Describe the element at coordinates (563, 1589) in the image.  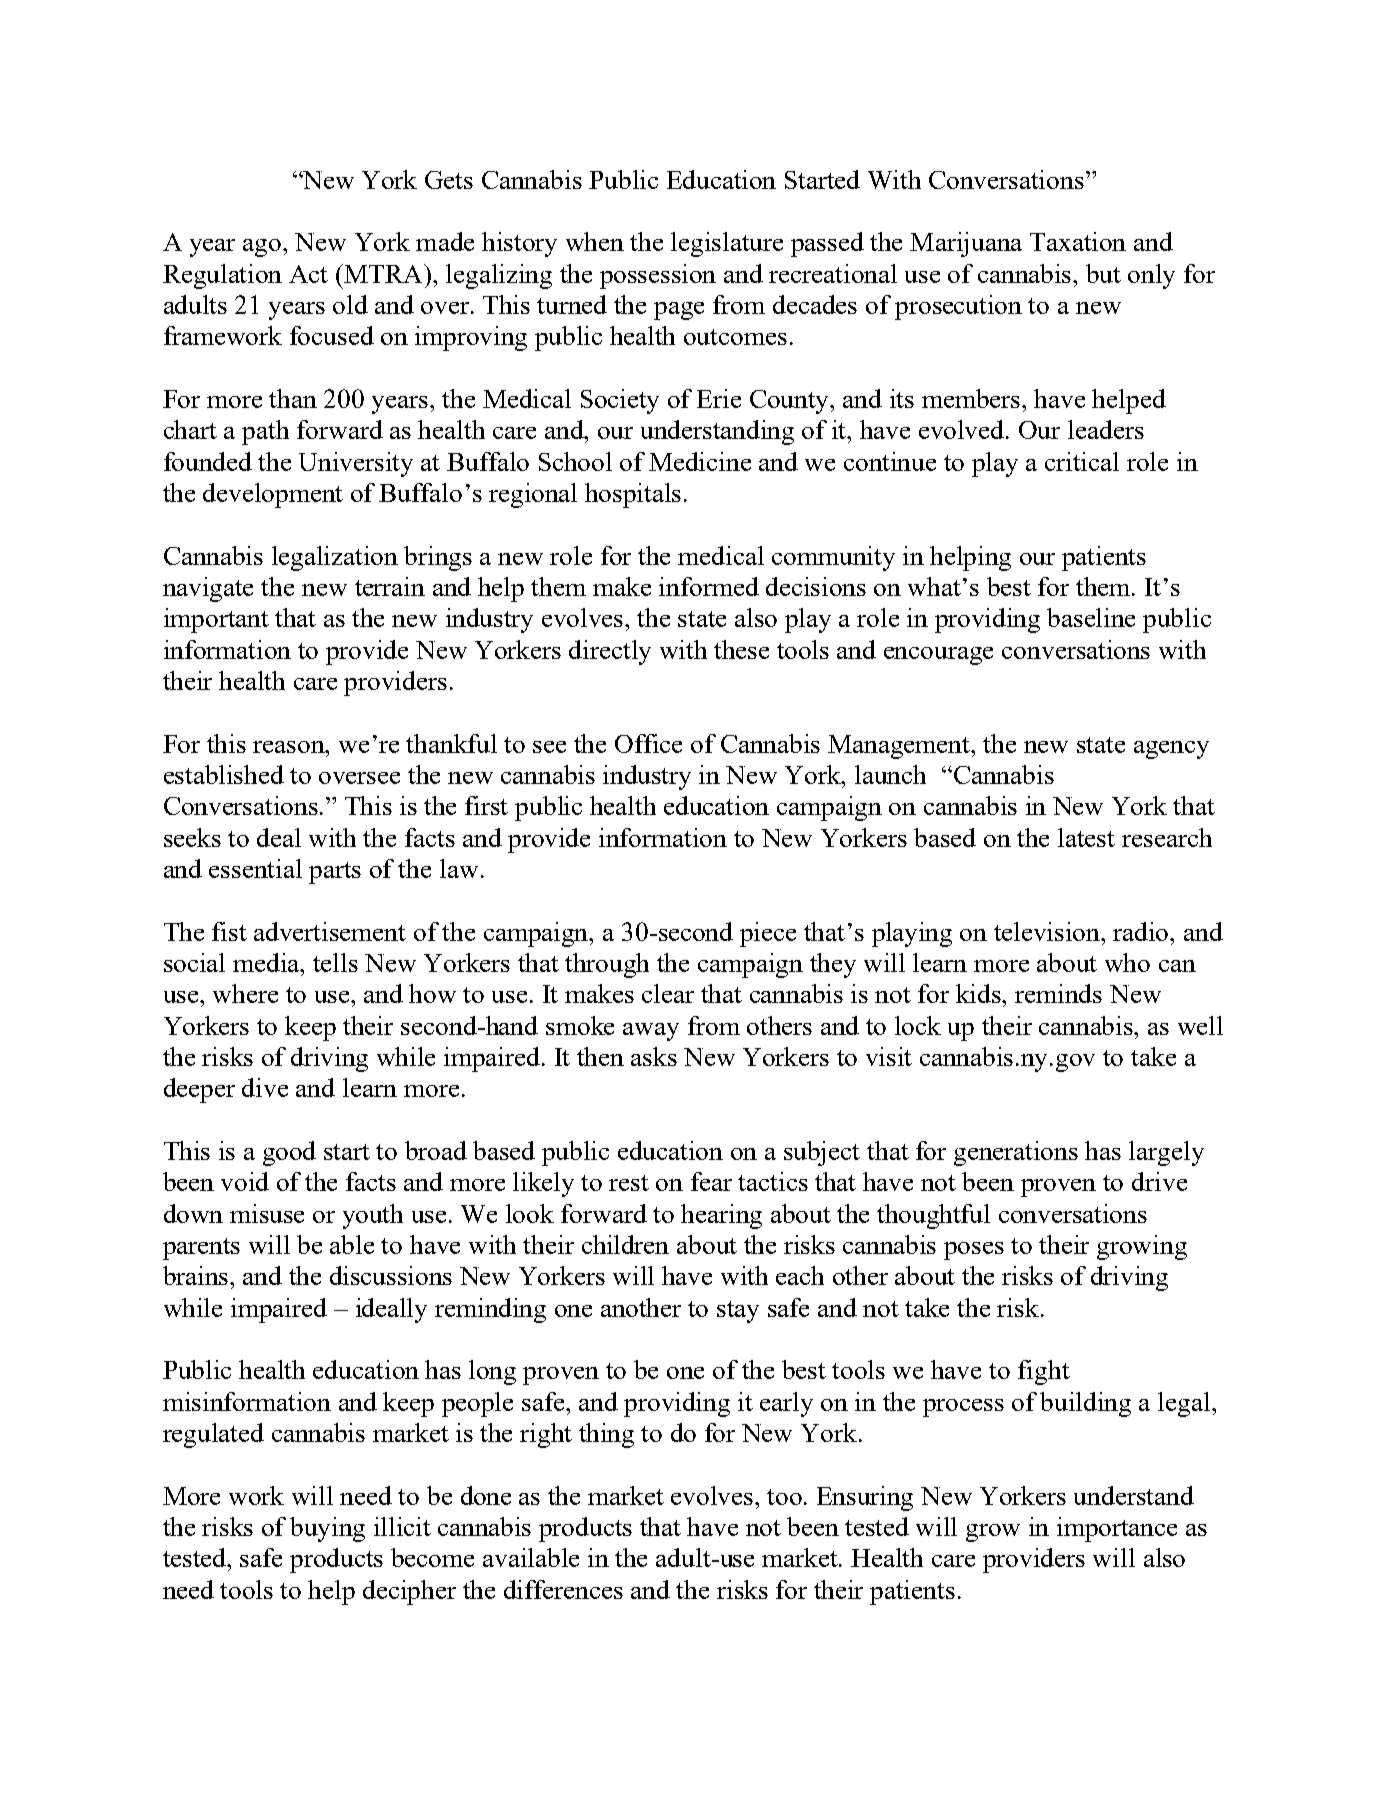
I see `differences` at that location.
